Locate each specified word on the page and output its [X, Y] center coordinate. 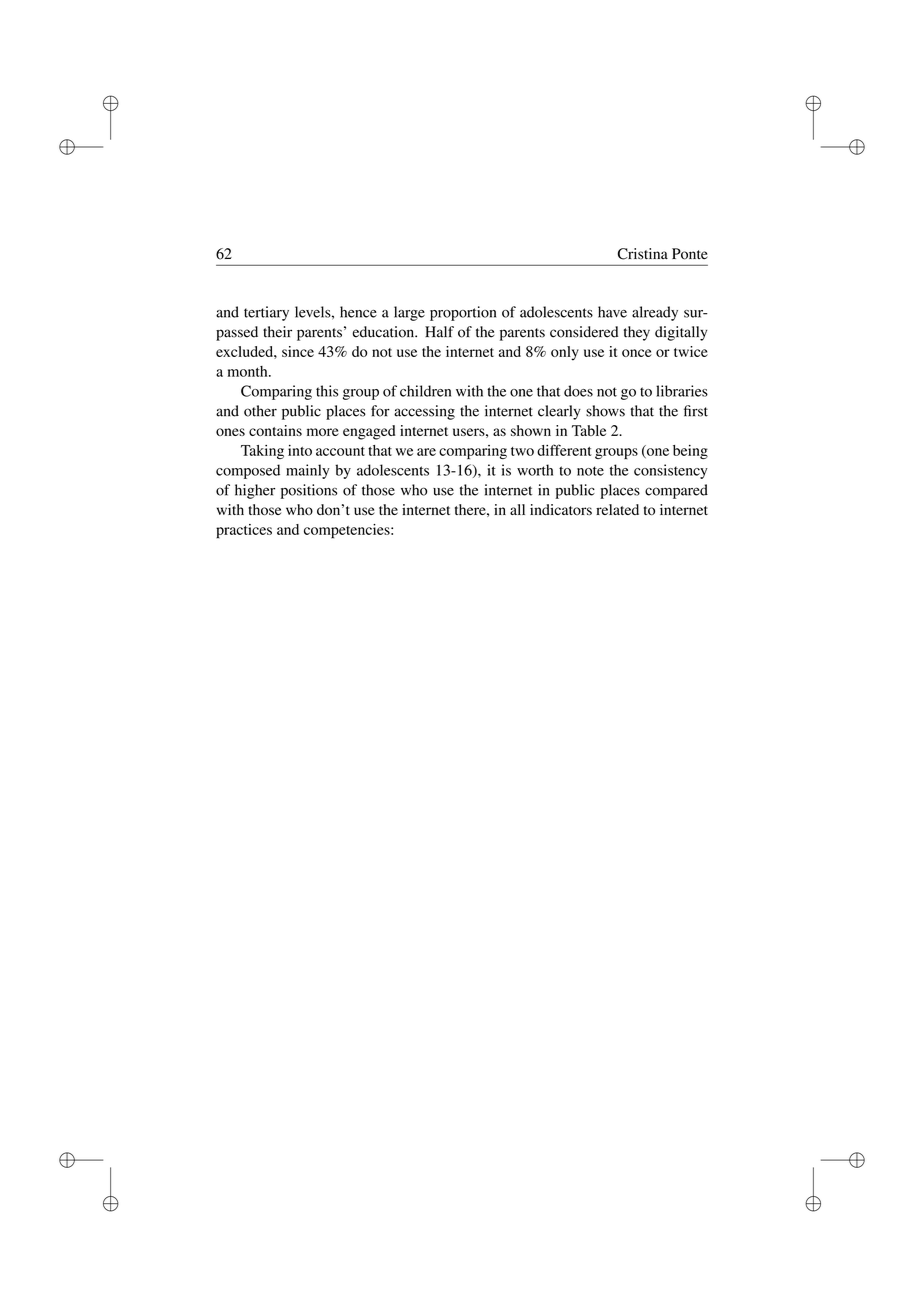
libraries [682, 391]
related [617, 509]
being [690, 452]
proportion [463, 313]
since [298, 351]
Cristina [643, 254]
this [327, 391]
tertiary [266, 313]
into [300, 450]
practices [244, 531]
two [522, 451]
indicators [561, 509]
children [425, 391]
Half [439, 332]
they [637, 333]
